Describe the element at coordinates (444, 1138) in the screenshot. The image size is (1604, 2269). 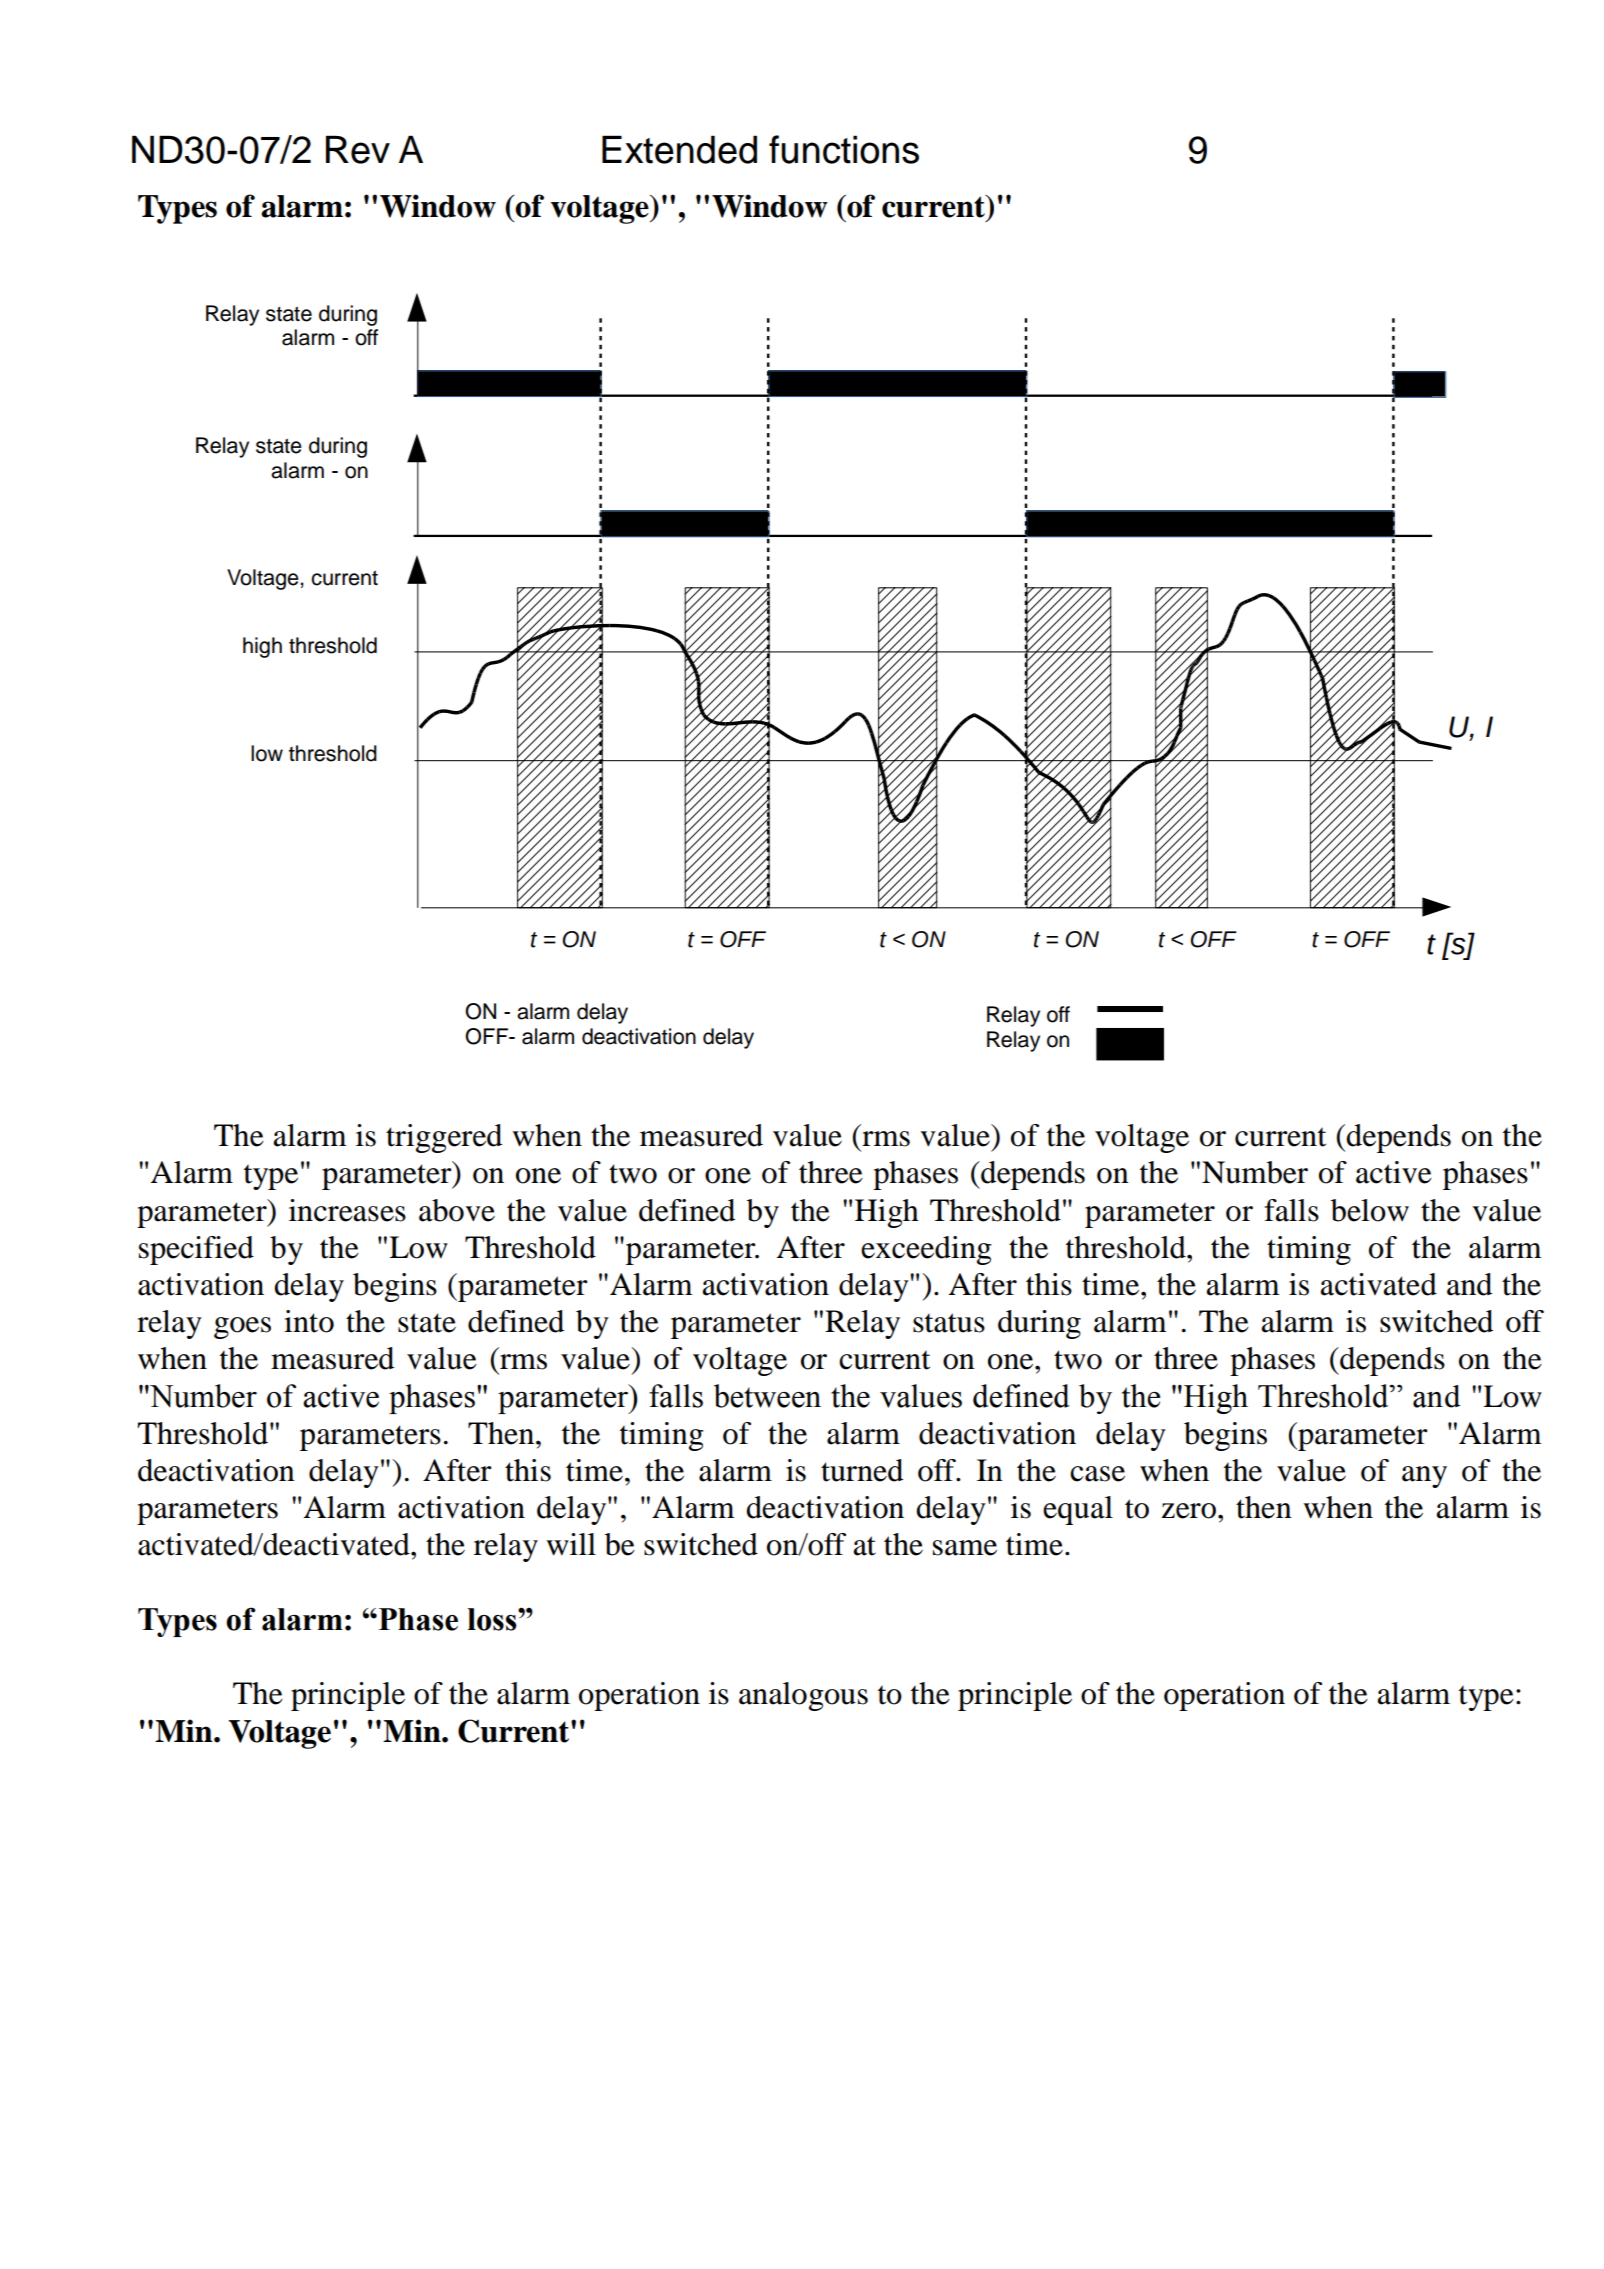
I see `triggered` at that location.
